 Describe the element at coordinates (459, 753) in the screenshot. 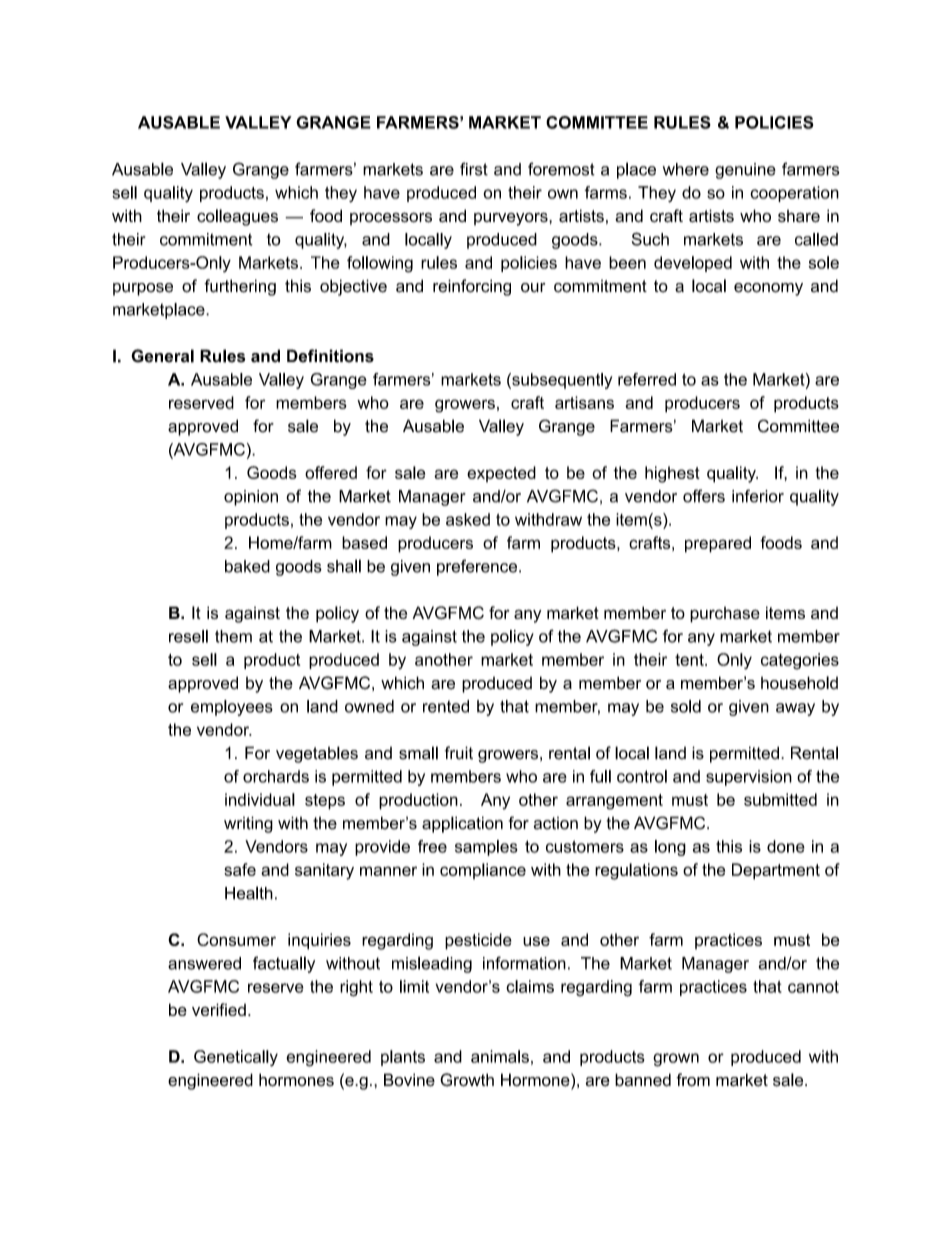

I see `fruit` at that location.
